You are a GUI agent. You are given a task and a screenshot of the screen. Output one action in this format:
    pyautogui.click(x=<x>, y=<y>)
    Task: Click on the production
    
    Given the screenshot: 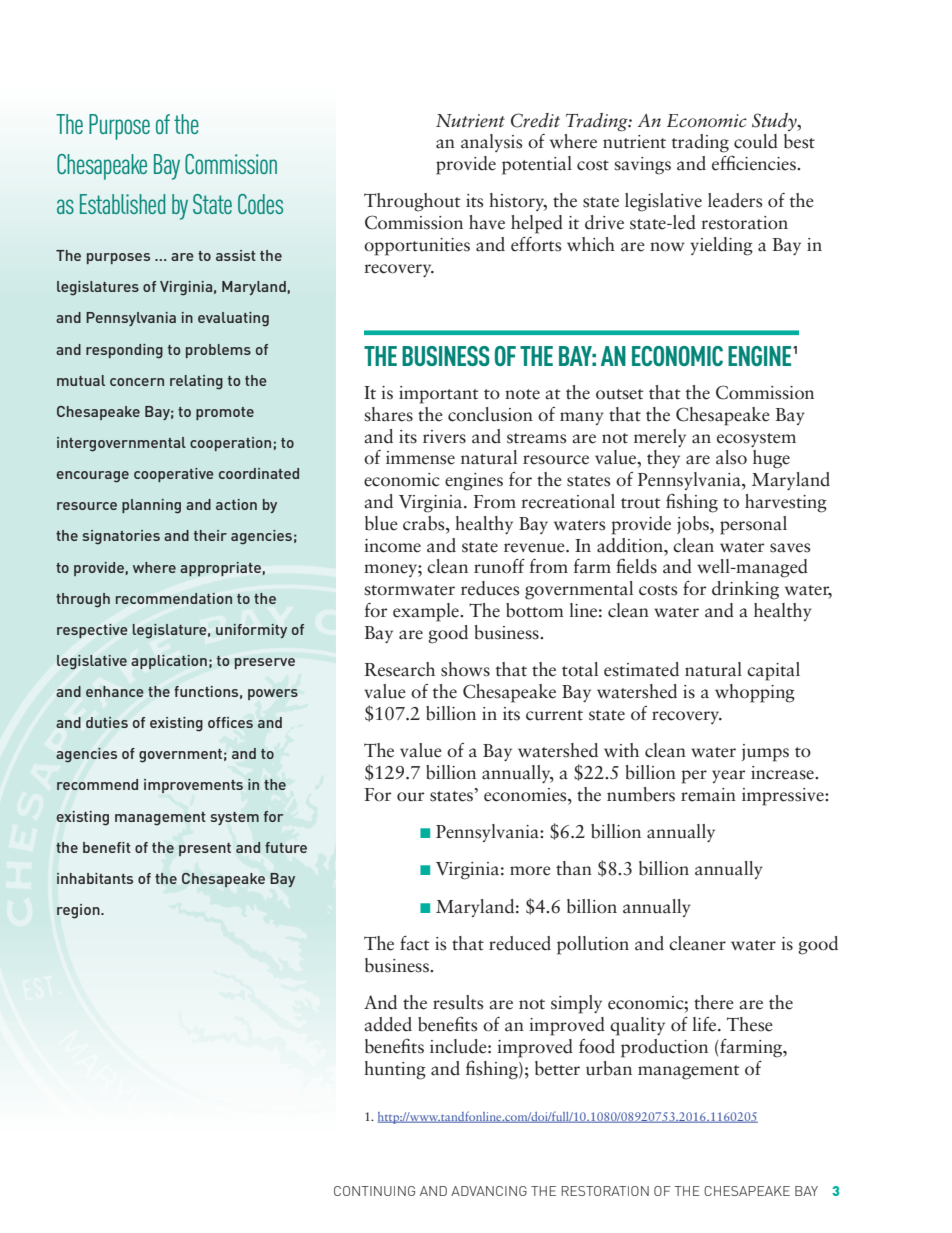 What is the action you would take?
    pyautogui.click(x=664, y=1048)
